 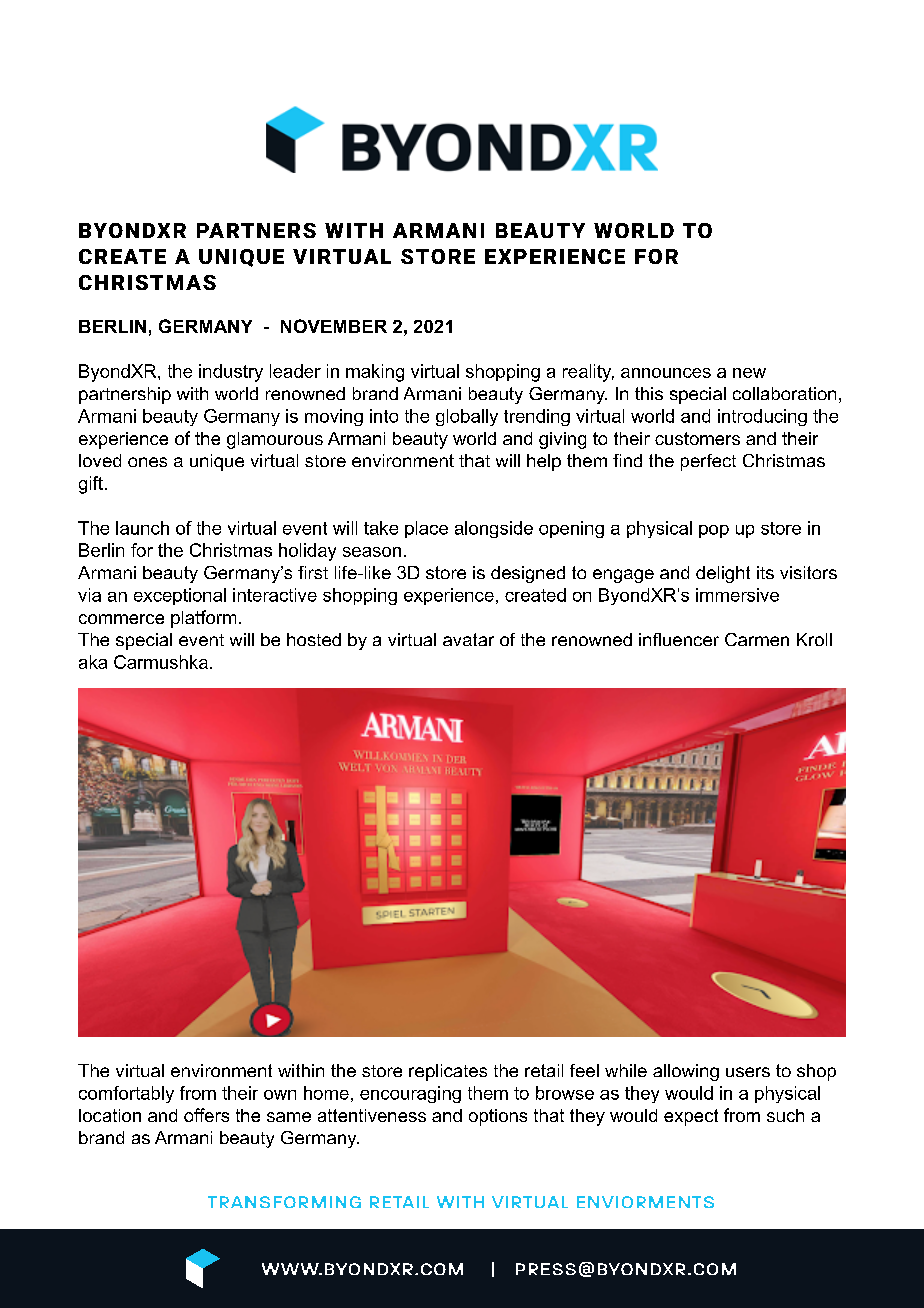 What do you see at coordinates (206, 1115) in the image?
I see `offers` at bounding box center [206, 1115].
